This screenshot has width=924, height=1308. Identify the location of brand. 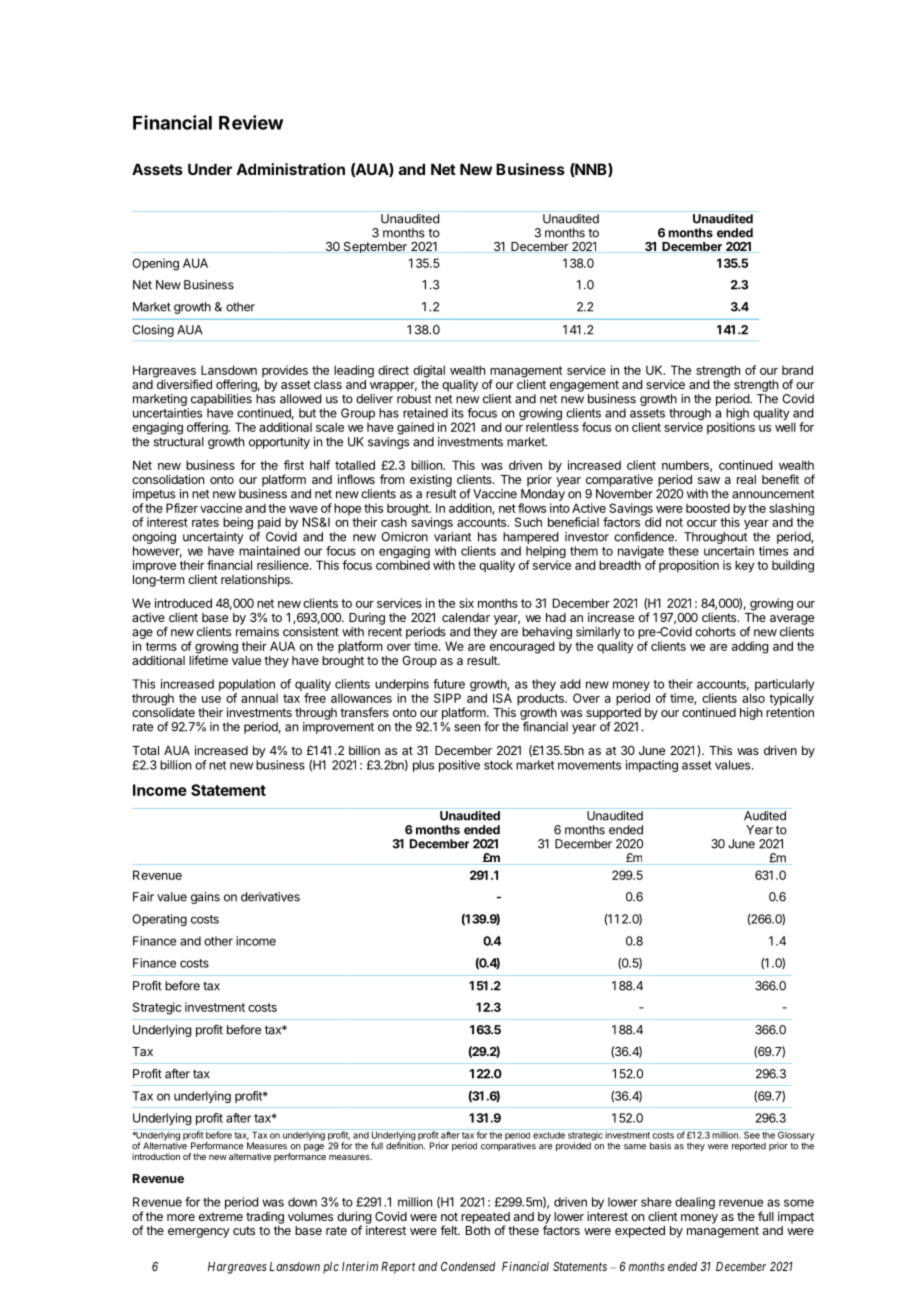
(797, 370).
